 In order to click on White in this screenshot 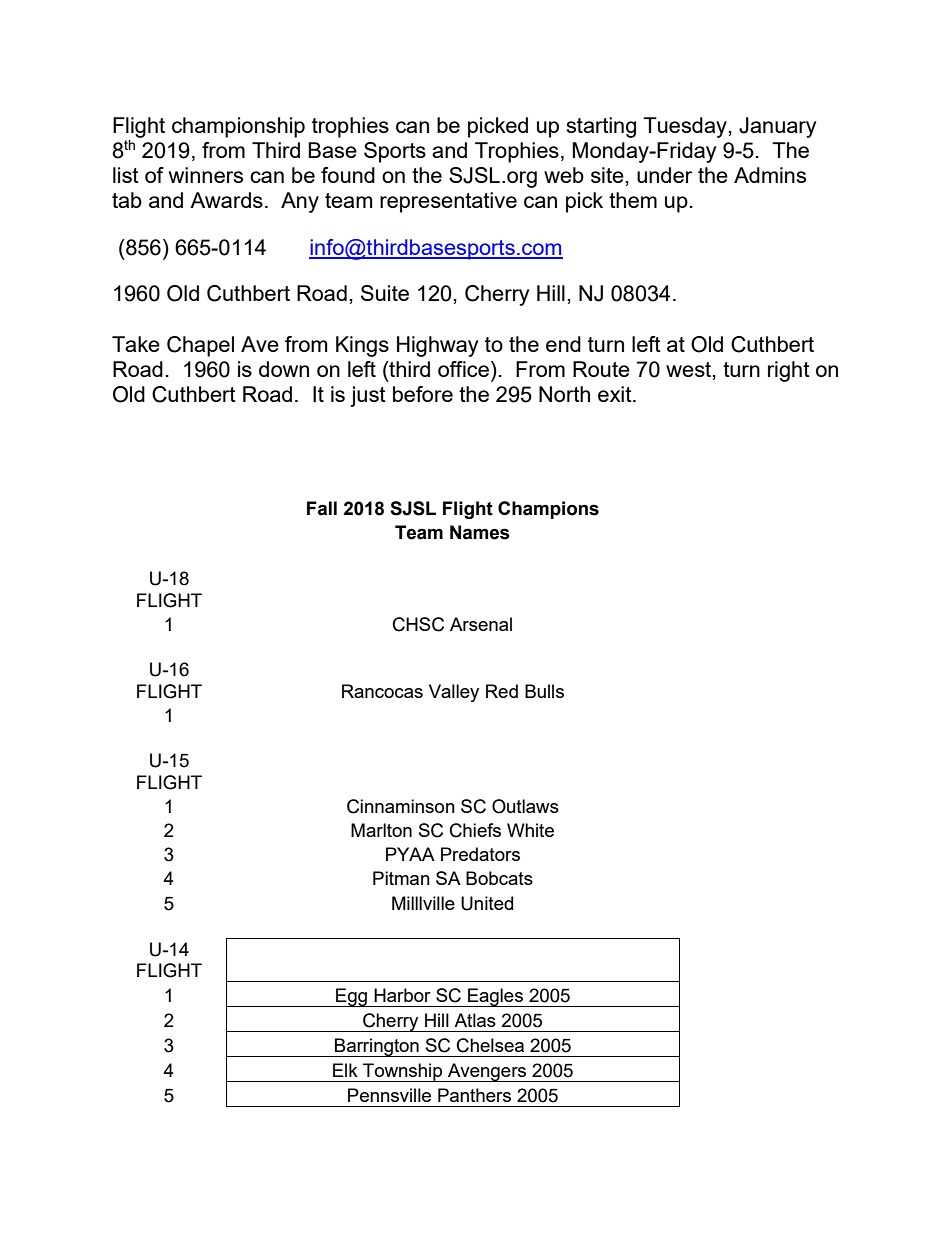, I will do `click(530, 830)`.
